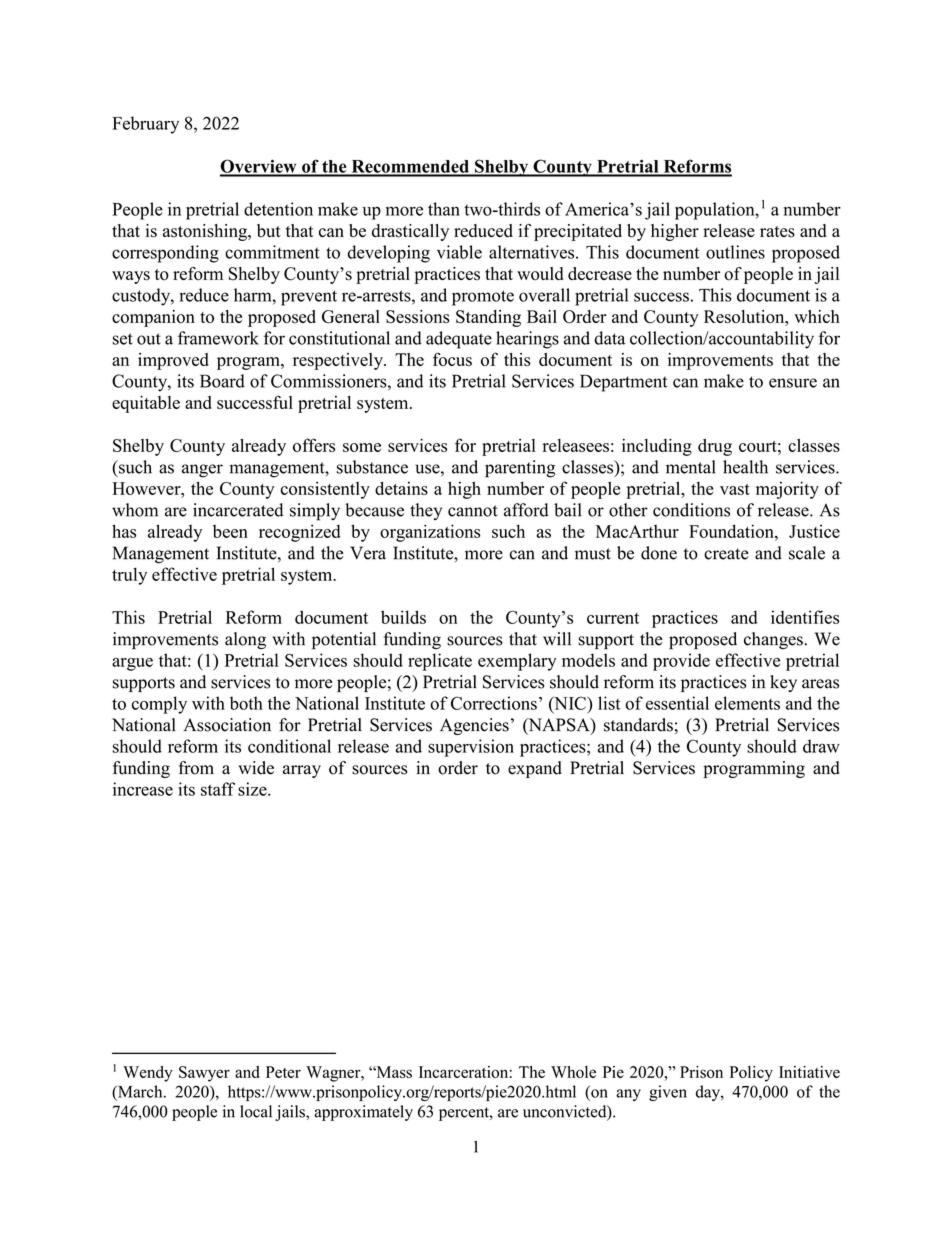 The width and height of the screenshot is (952, 1233). I want to click on rates, so click(777, 232).
